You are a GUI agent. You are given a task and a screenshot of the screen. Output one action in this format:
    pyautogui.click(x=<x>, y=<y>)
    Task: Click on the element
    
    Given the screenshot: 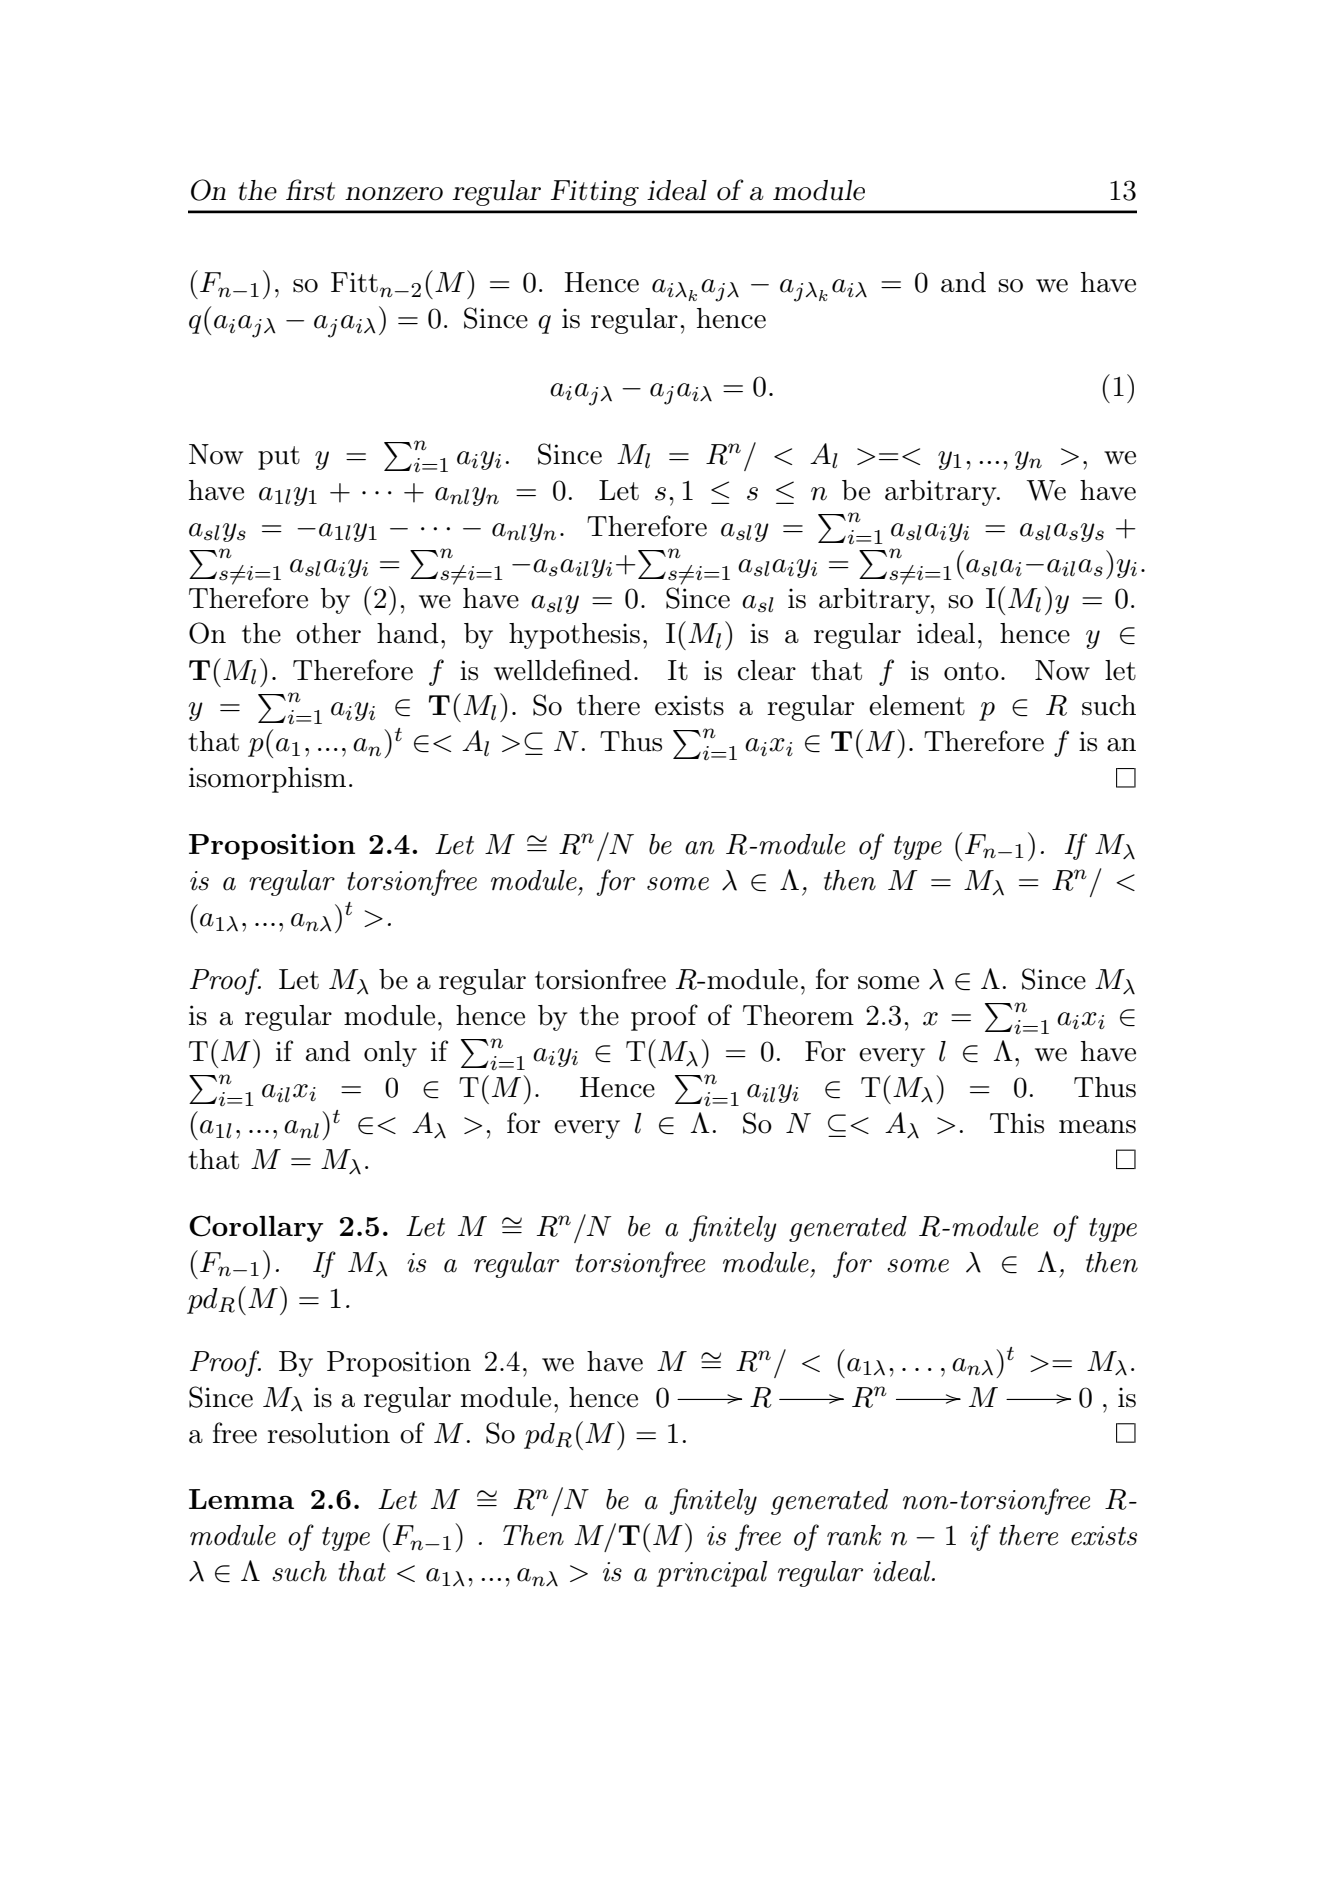 What is the action you would take?
    pyautogui.click(x=917, y=705)
